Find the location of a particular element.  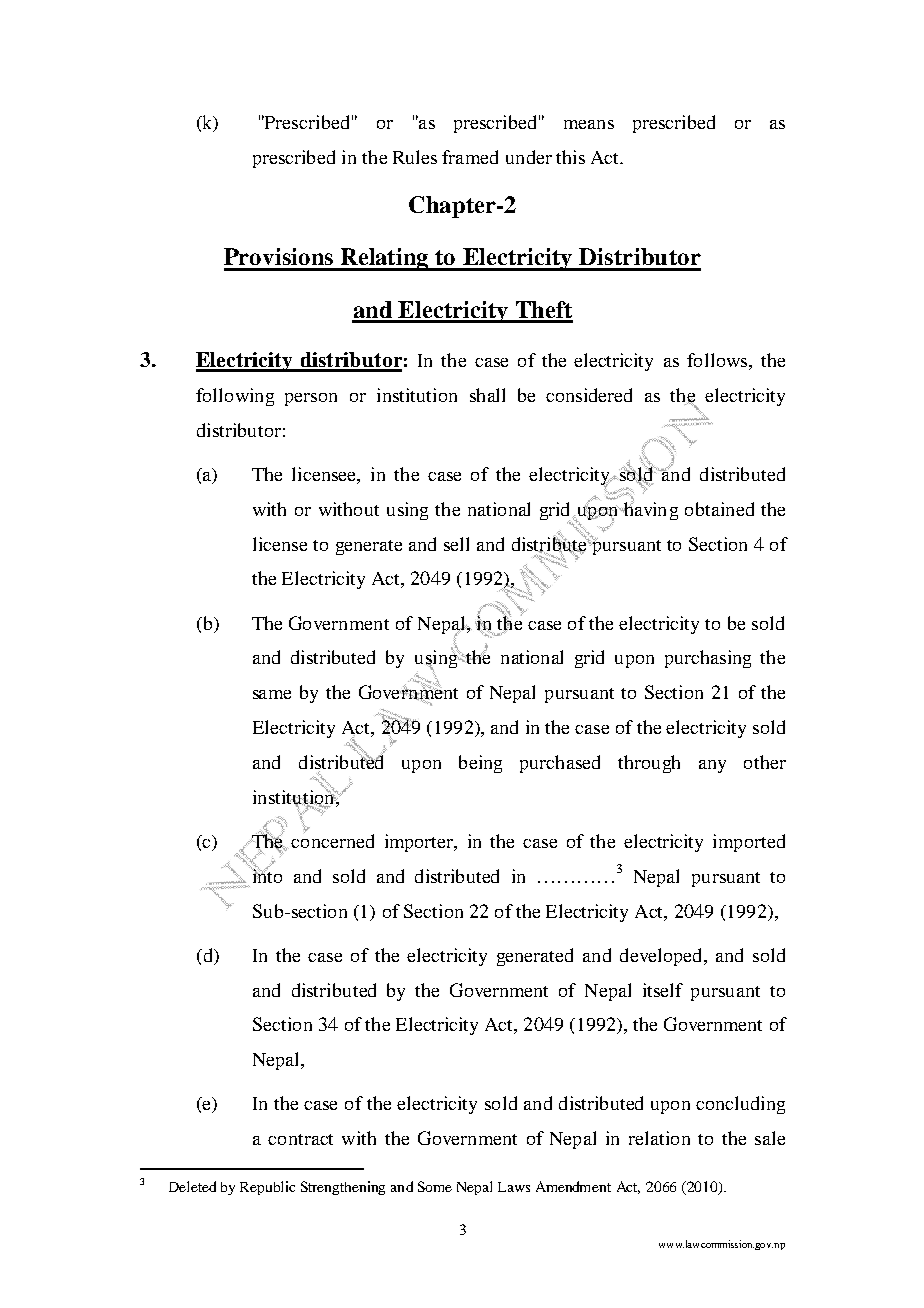

being is located at coordinates (480, 764).
